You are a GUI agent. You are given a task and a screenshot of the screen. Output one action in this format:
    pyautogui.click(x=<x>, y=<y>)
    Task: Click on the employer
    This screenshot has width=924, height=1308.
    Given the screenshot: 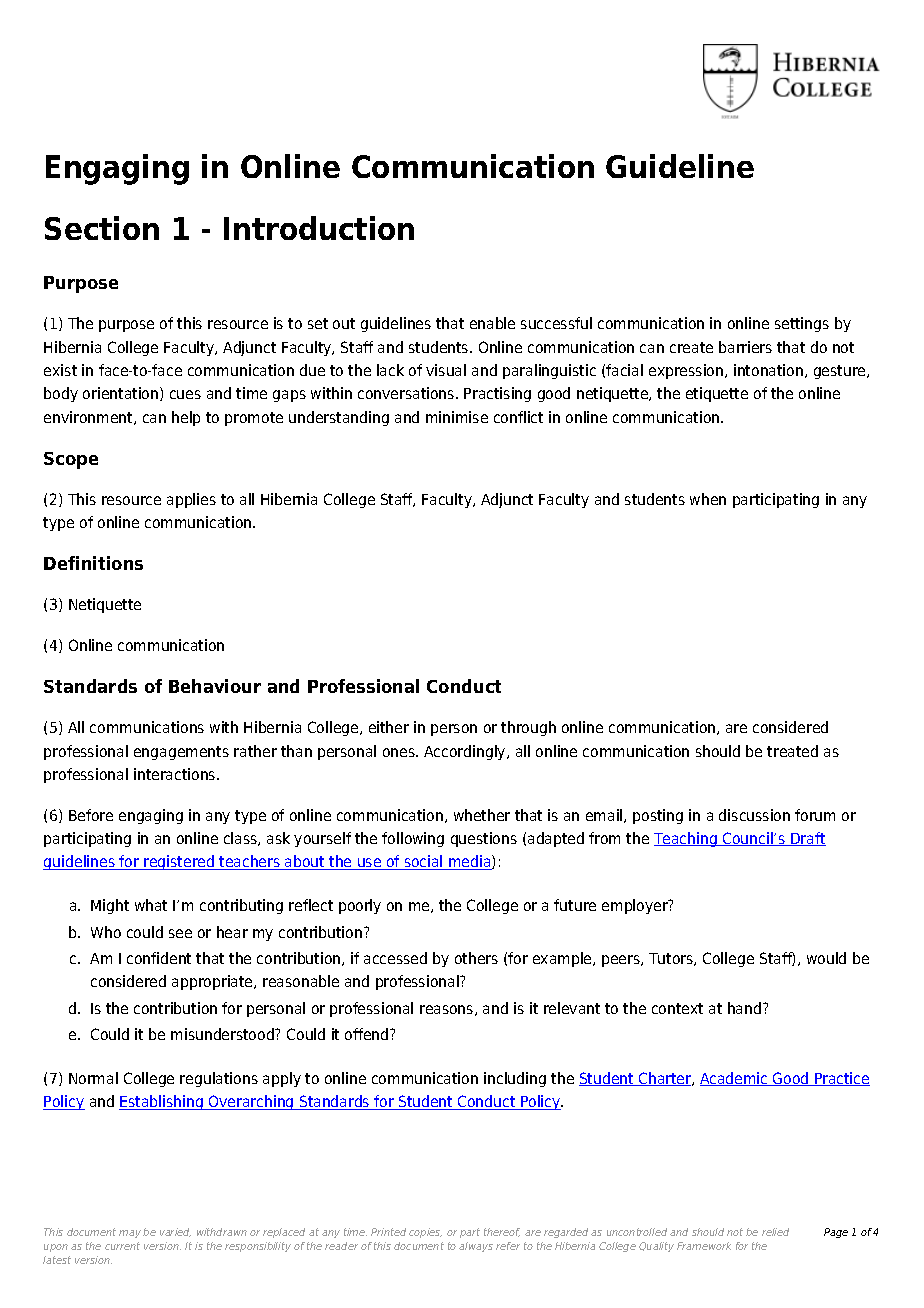 What is the action you would take?
    pyautogui.click(x=636, y=906)
